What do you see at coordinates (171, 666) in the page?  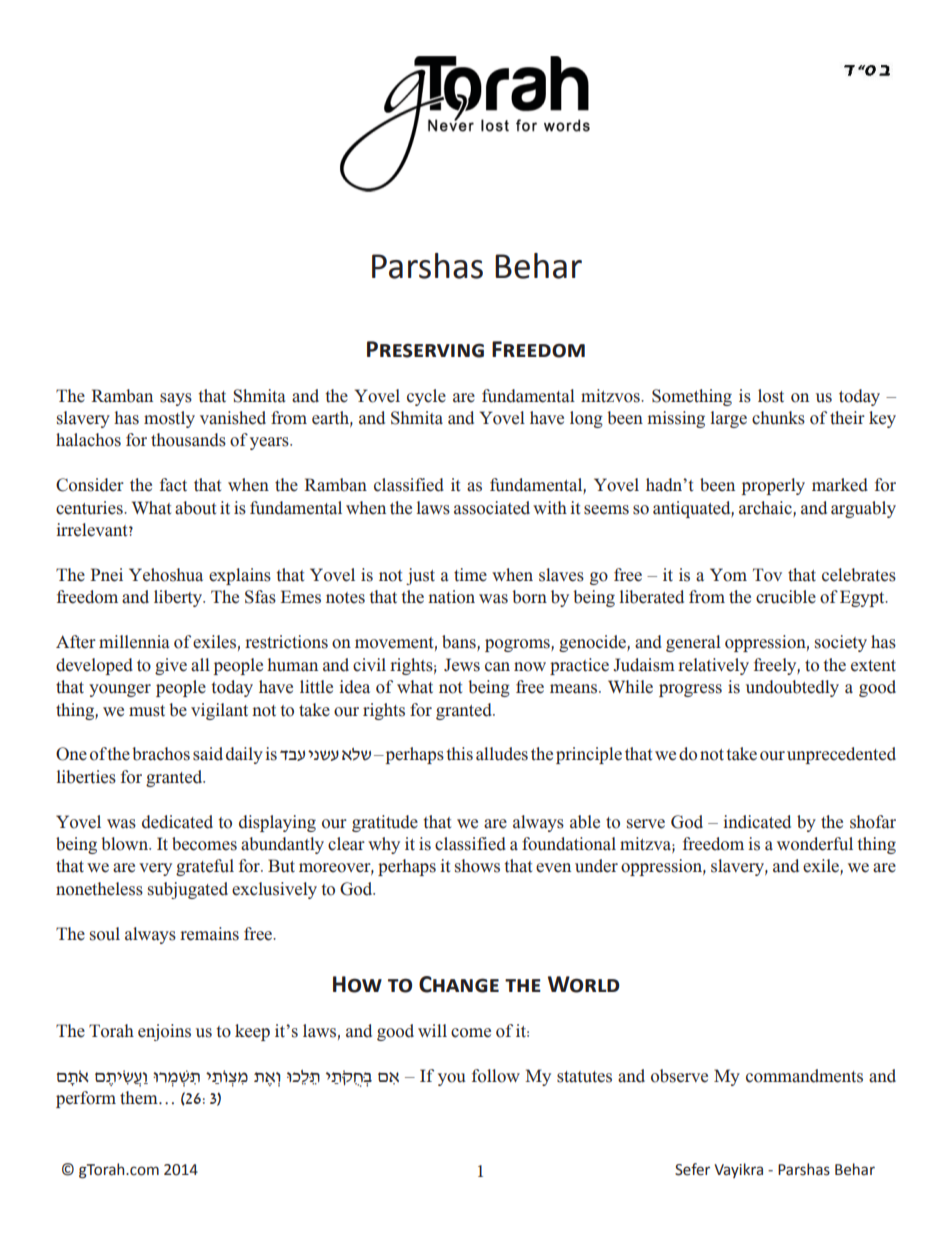 I see `give` at bounding box center [171, 666].
